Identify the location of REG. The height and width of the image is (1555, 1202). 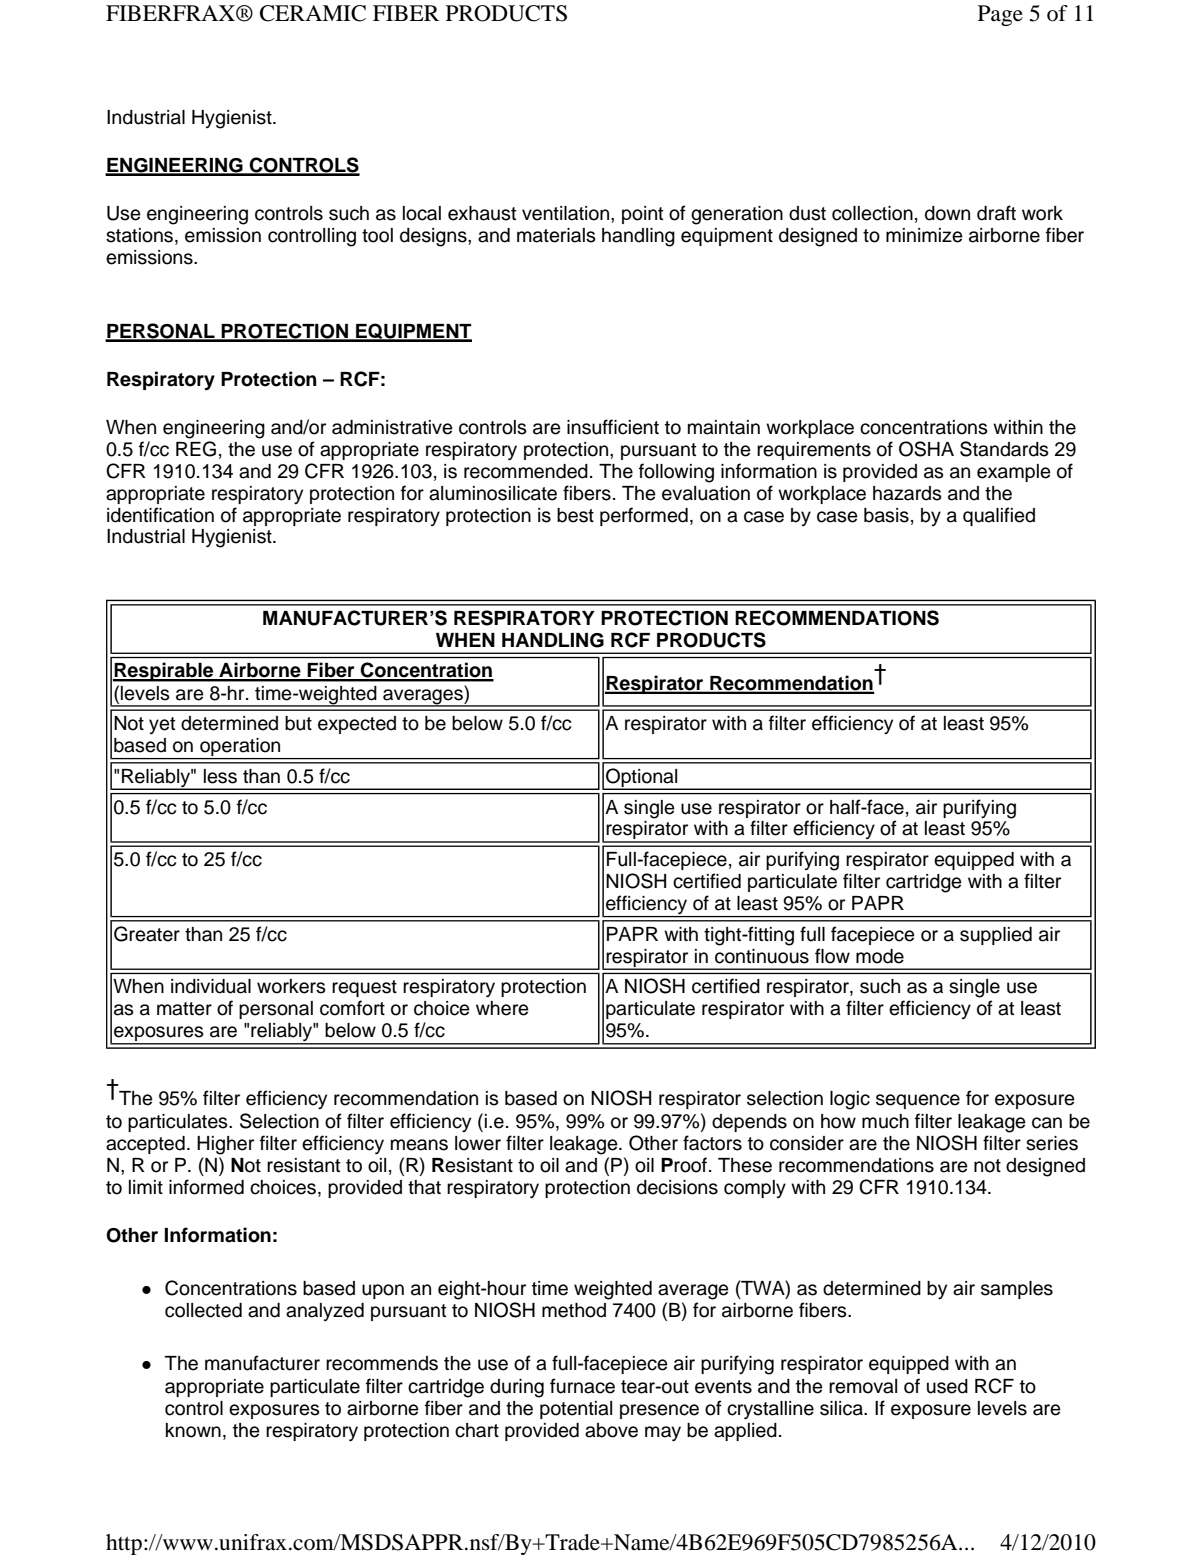
(196, 449).
